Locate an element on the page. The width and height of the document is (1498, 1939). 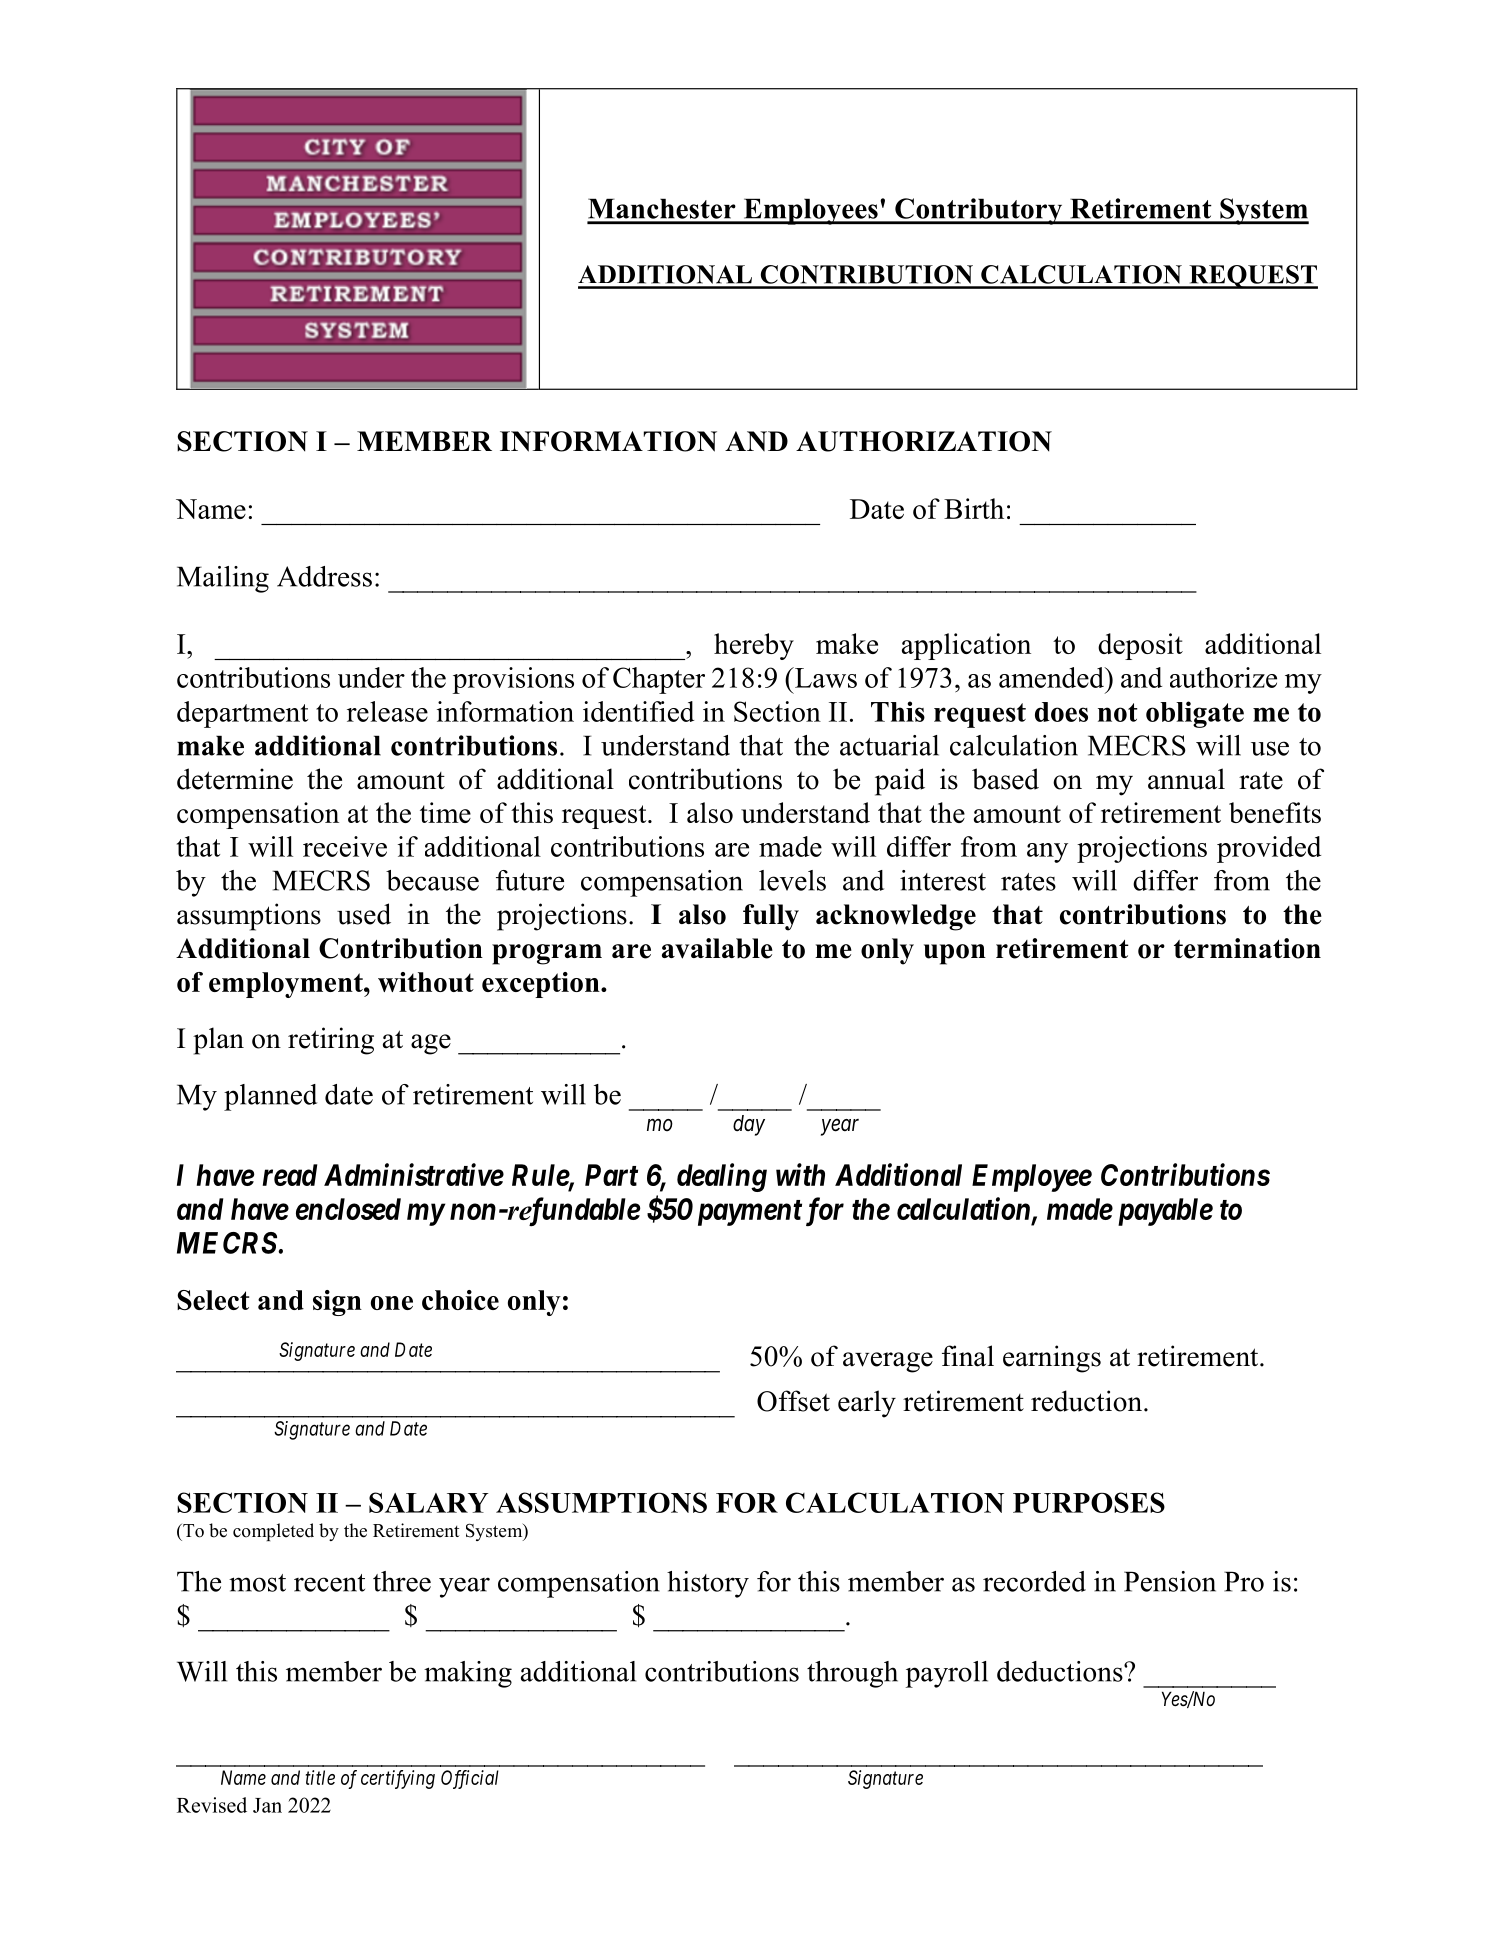
through is located at coordinates (852, 1674).
